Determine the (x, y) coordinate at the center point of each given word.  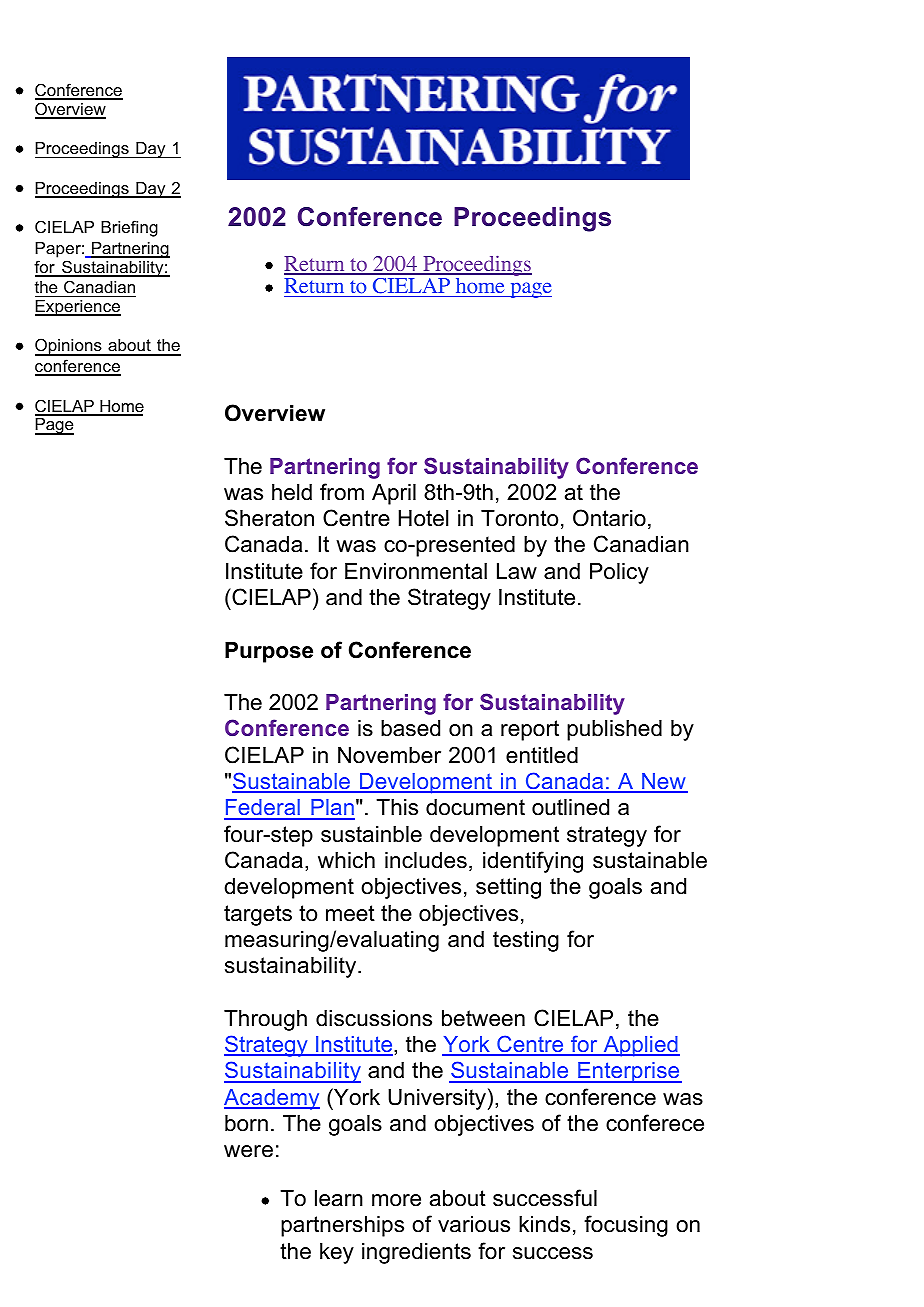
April (394, 494)
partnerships (342, 1226)
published (614, 730)
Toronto (519, 518)
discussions (374, 1018)
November (389, 755)
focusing (626, 1226)
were (248, 1151)
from (342, 492)
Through (265, 1020)
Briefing (129, 228)
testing (526, 941)
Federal (263, 809)
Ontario (609, 518)
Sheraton (269, 518)
